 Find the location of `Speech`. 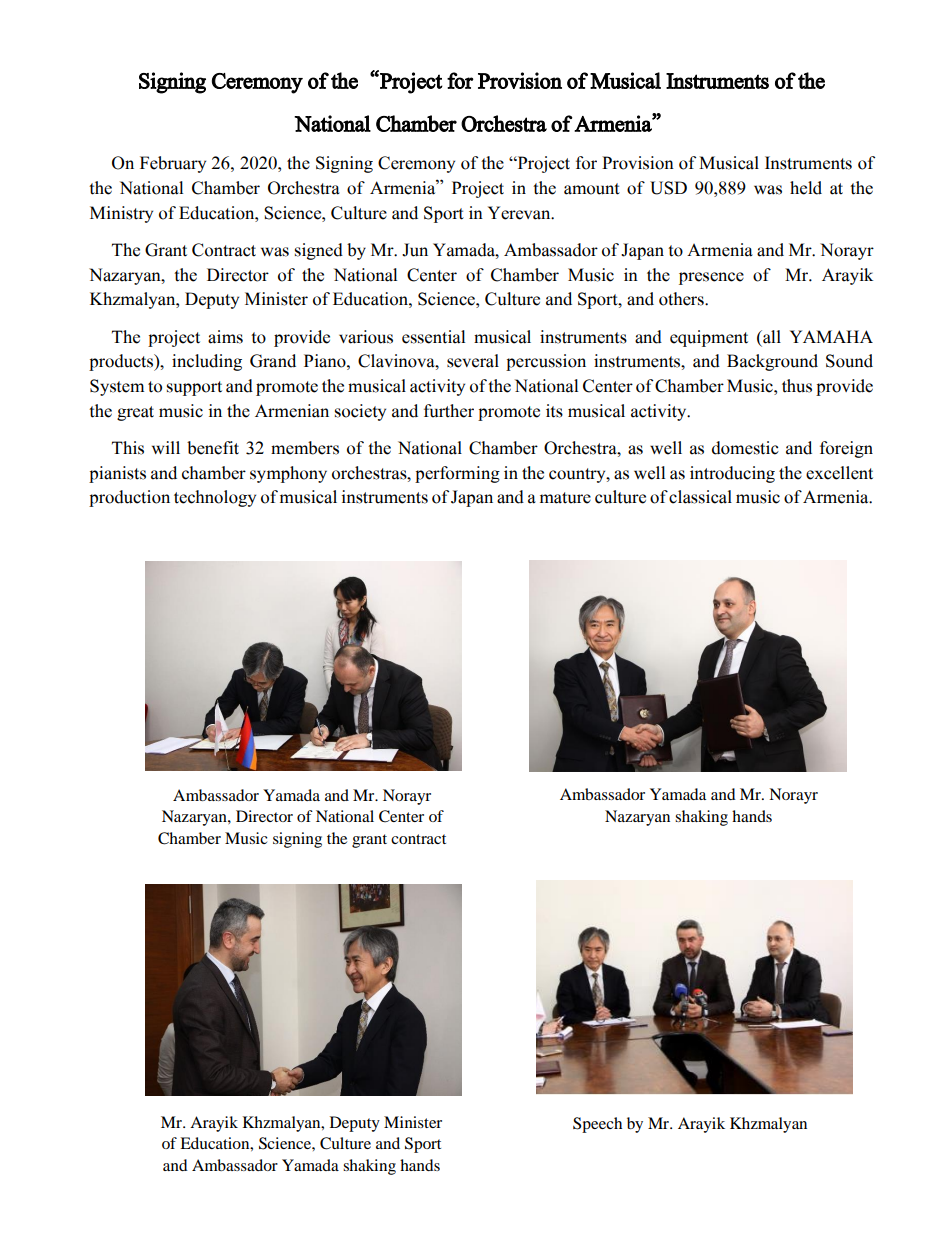

Speech is located at coordinates (597, 1125).
